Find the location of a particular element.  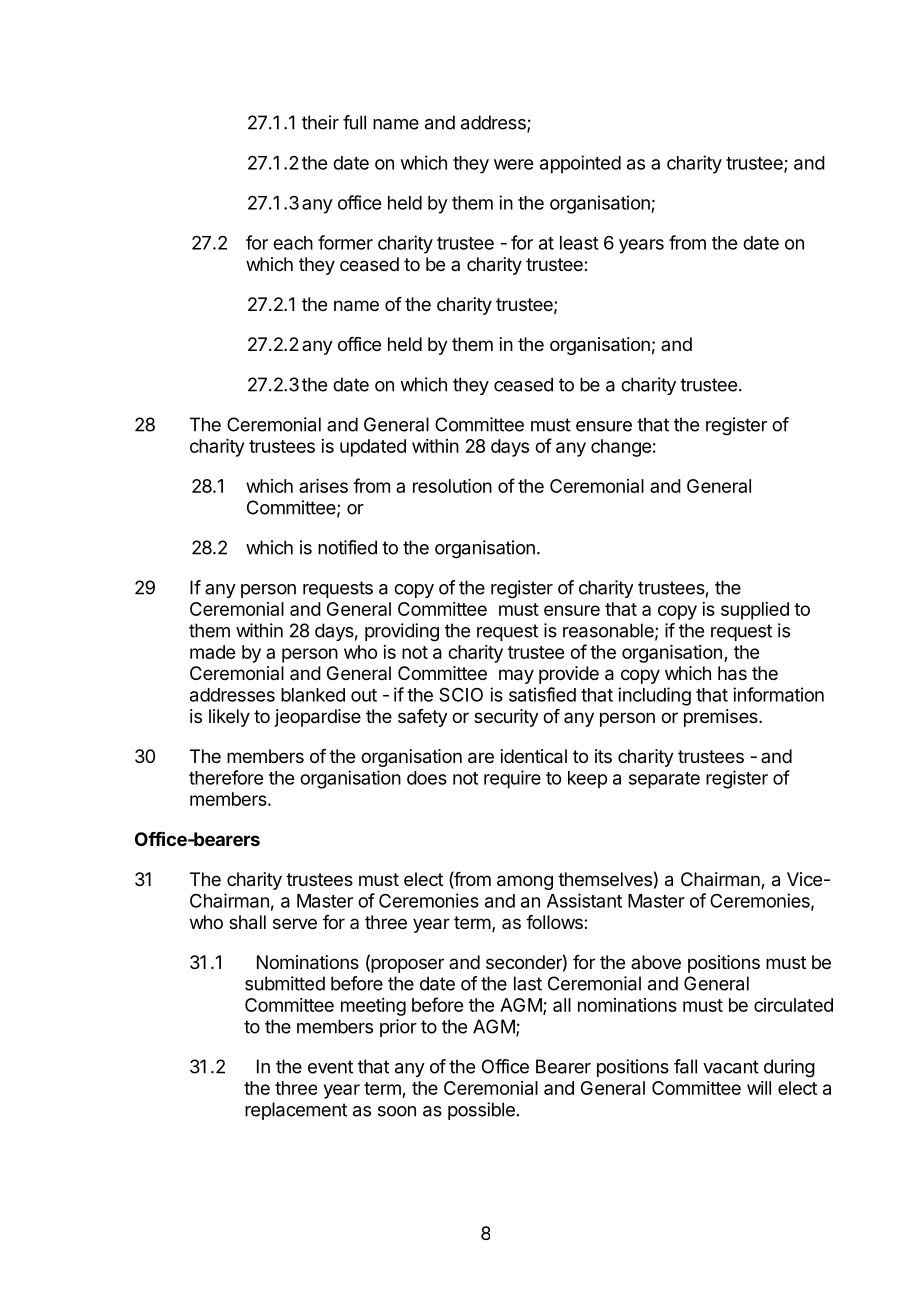

among is located at coordinates (525, 882).
